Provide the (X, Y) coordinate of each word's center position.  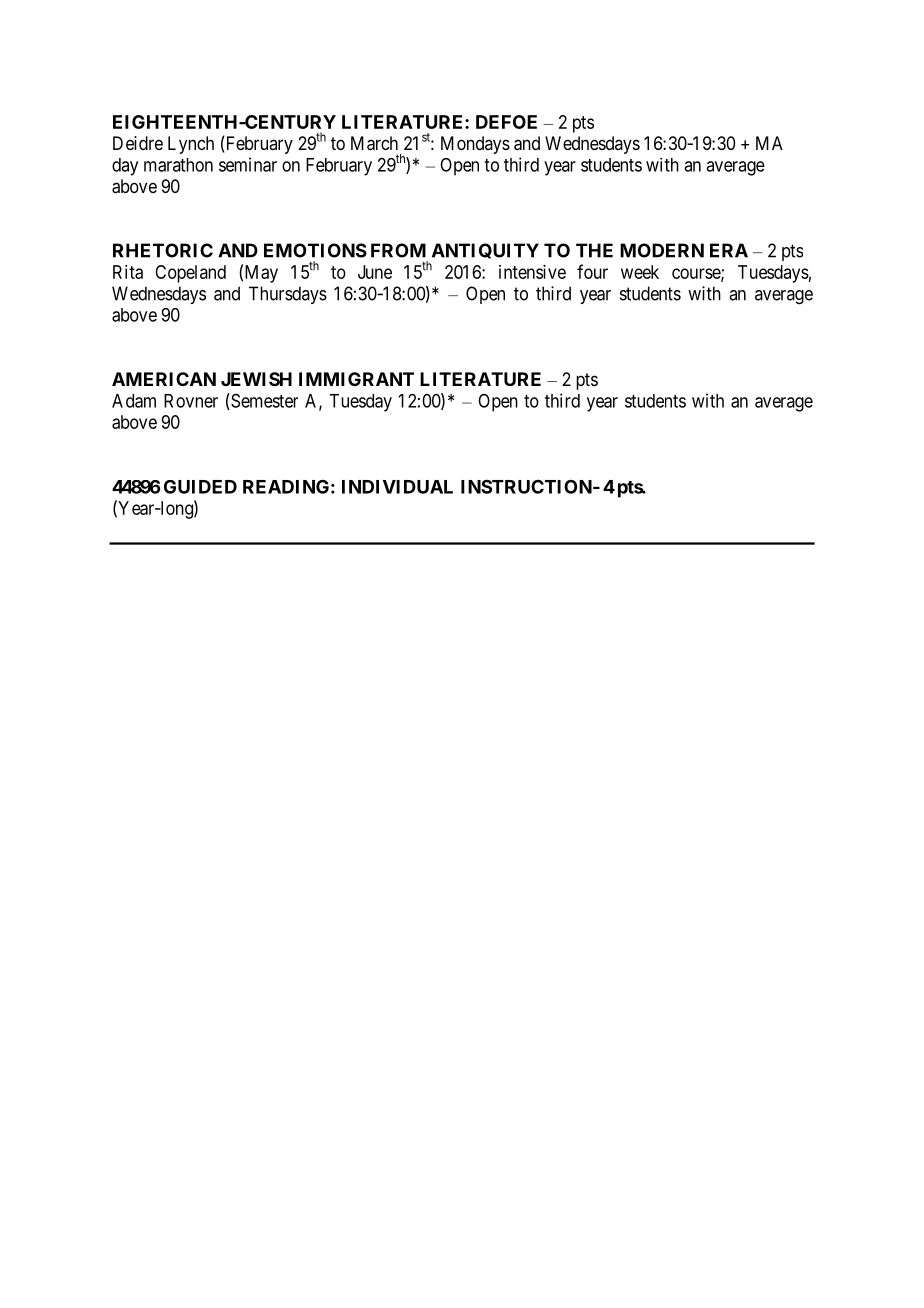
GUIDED (200, 487)
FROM (398, 250)
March (374, 143)
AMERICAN (164, 379)
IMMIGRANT (356, 379)
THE (594, 250)
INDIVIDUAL (397, 487)
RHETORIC (163, 250)
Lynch (191, 145)
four (592, 271)
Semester (263, 401)
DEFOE (506, 122)
